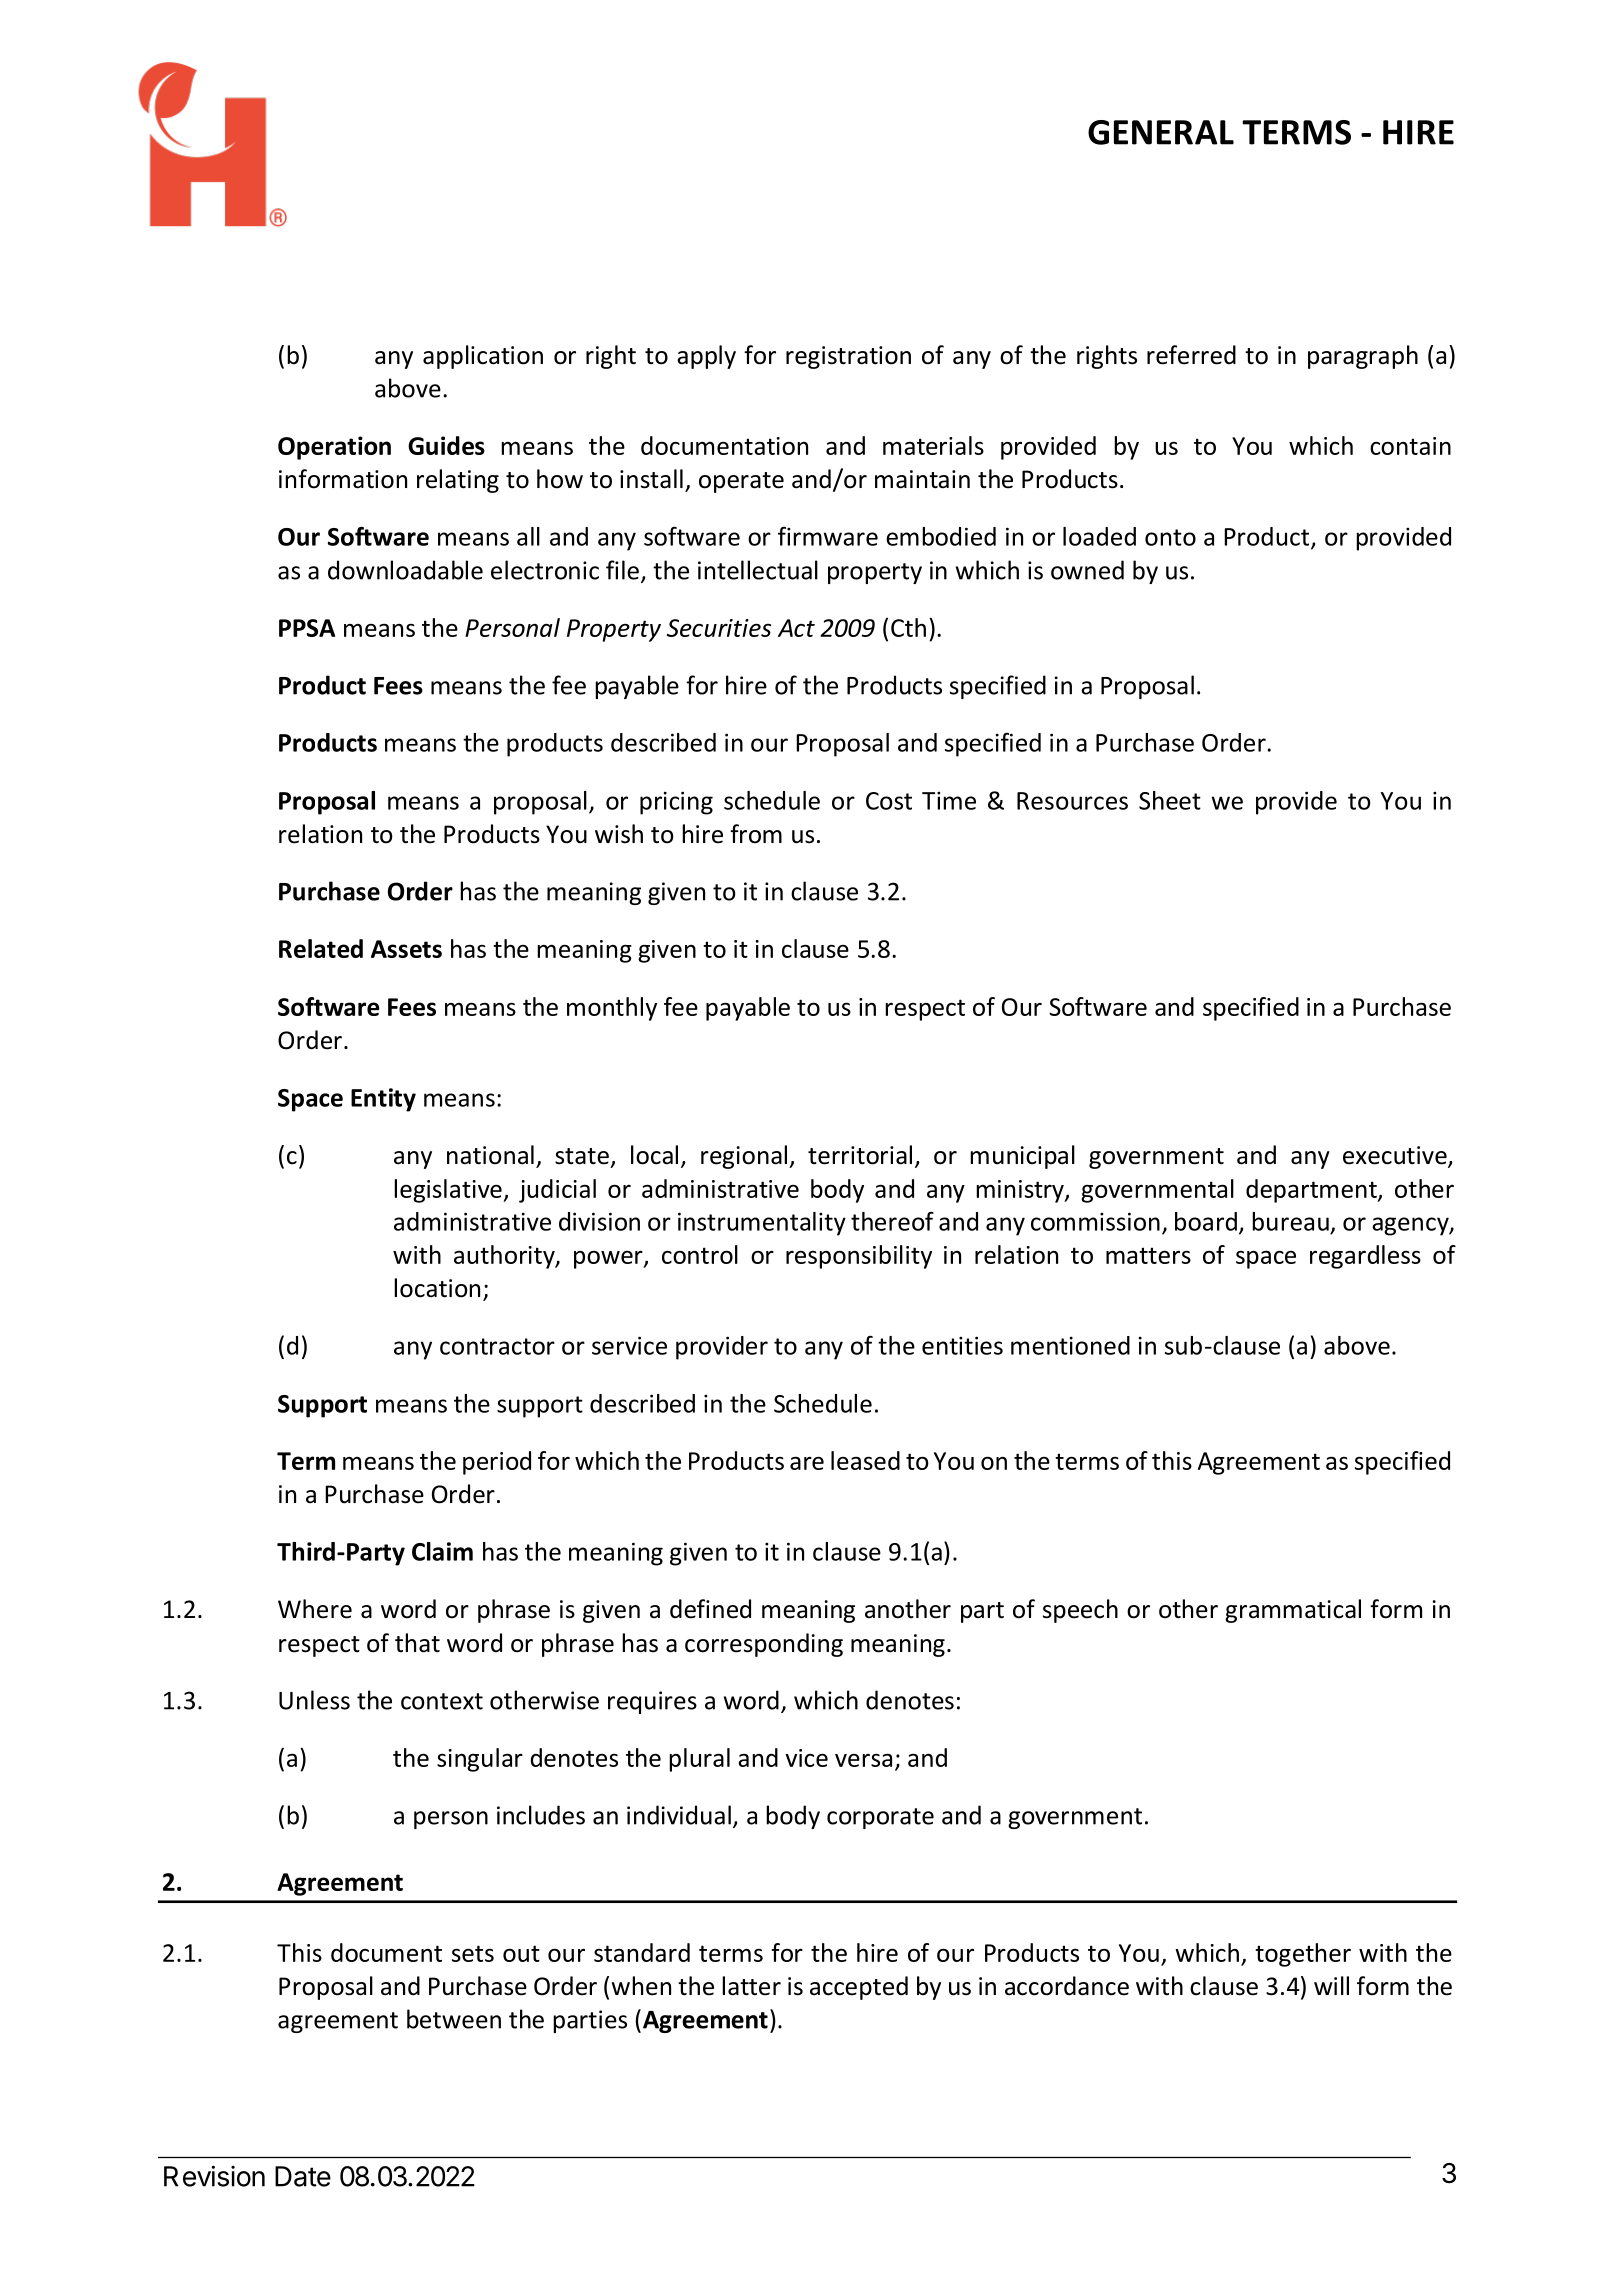 The width and height of the screenshot is (1617, 2288). I want to click on accepted, so click(859, 1988).
